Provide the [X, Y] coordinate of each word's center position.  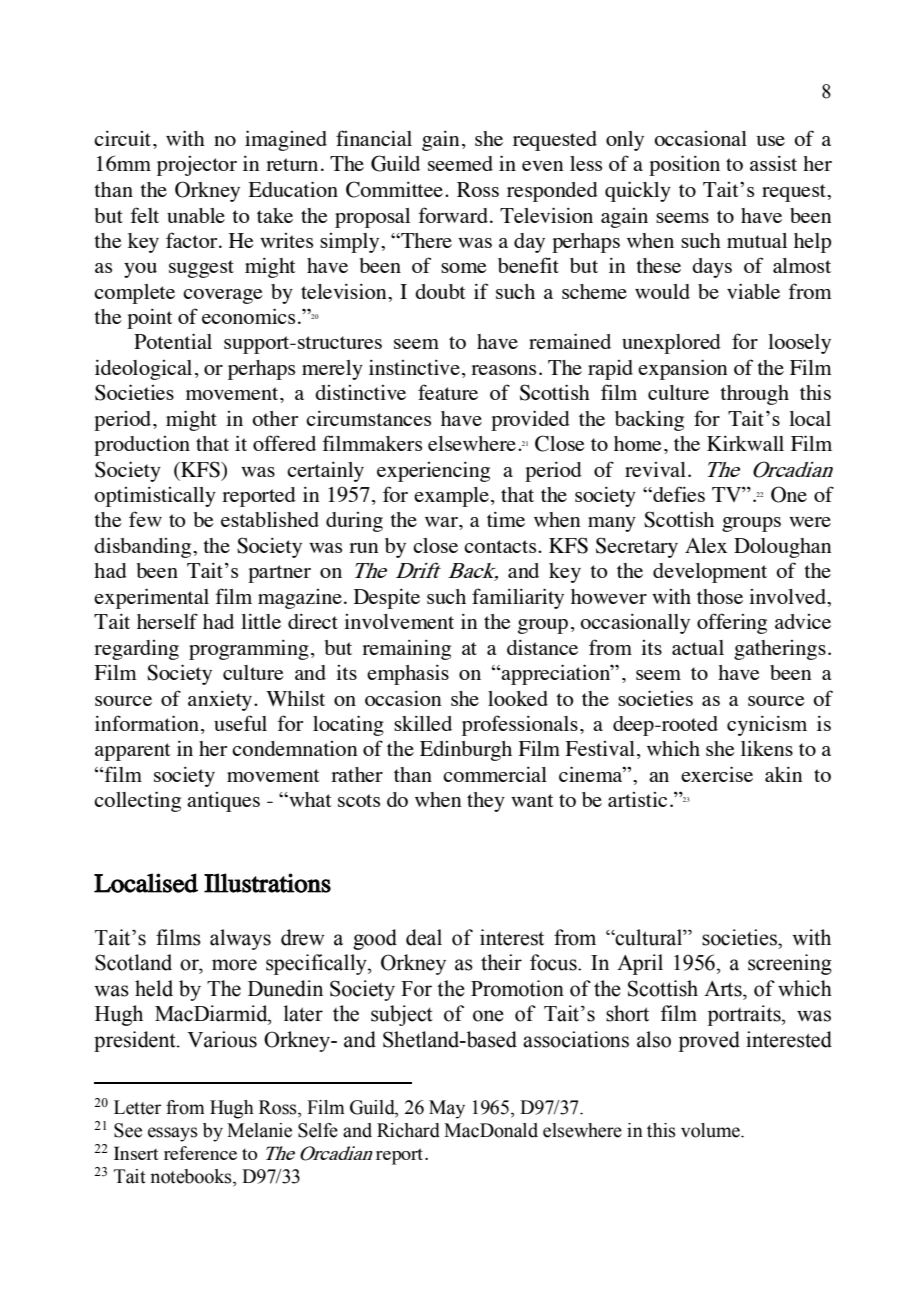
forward [454, 215]
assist [773, 163]
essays [173, 1134]
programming [249, 649]
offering [732, 623]
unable [196, 215]
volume [711, 1130]
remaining [406, 649]
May [447, 1109]
